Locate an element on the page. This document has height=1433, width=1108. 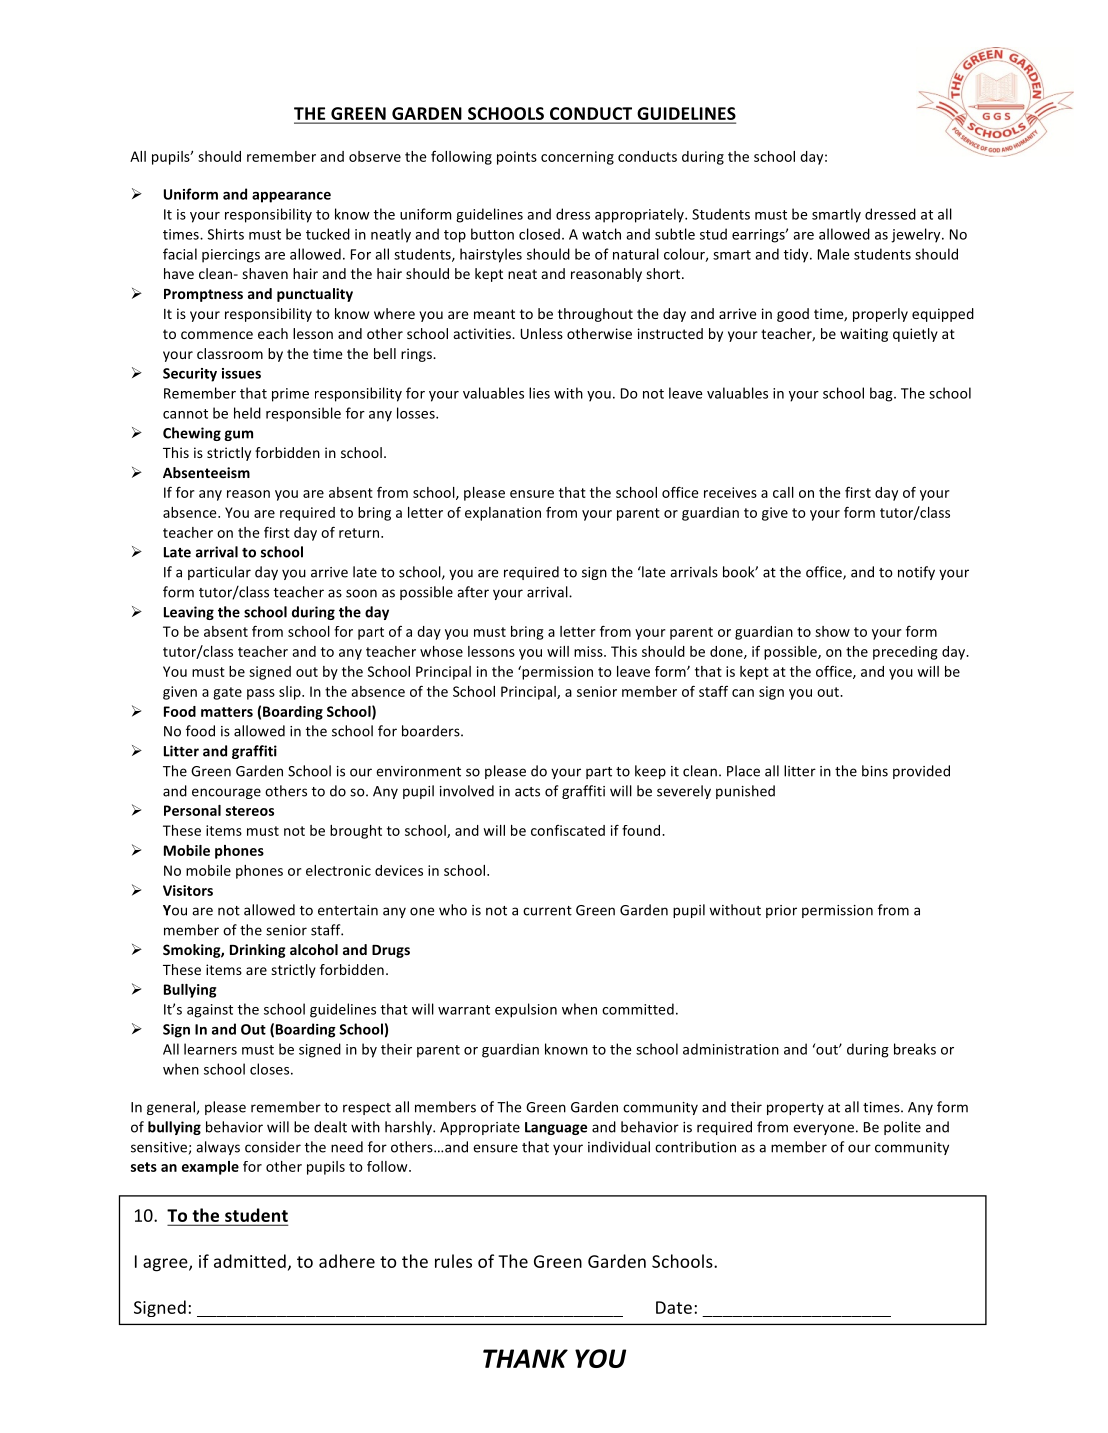
points is located at coordinates (517, 158).
